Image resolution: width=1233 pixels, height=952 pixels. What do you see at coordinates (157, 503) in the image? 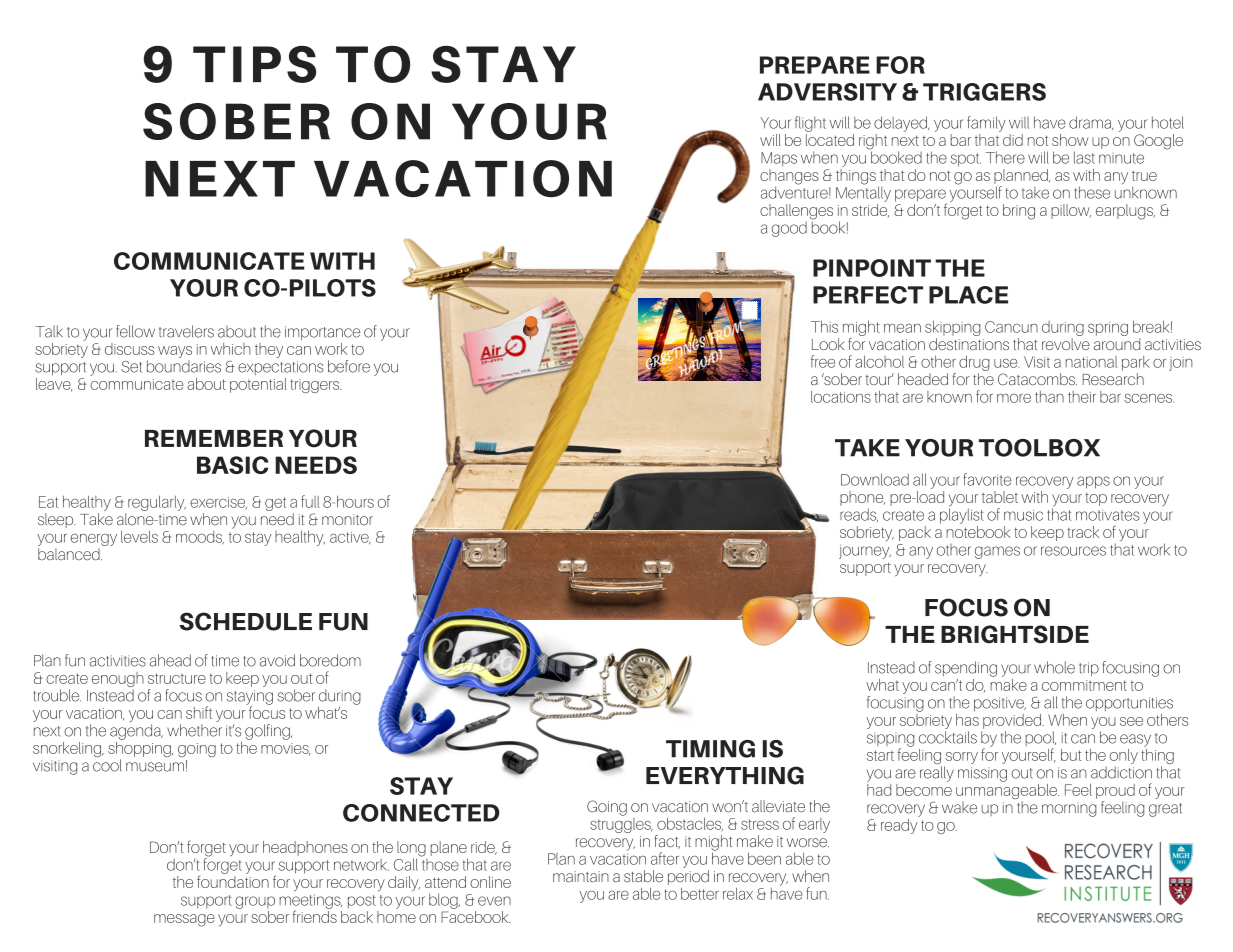
I see `regularly` at bounding box center [157, 503].
